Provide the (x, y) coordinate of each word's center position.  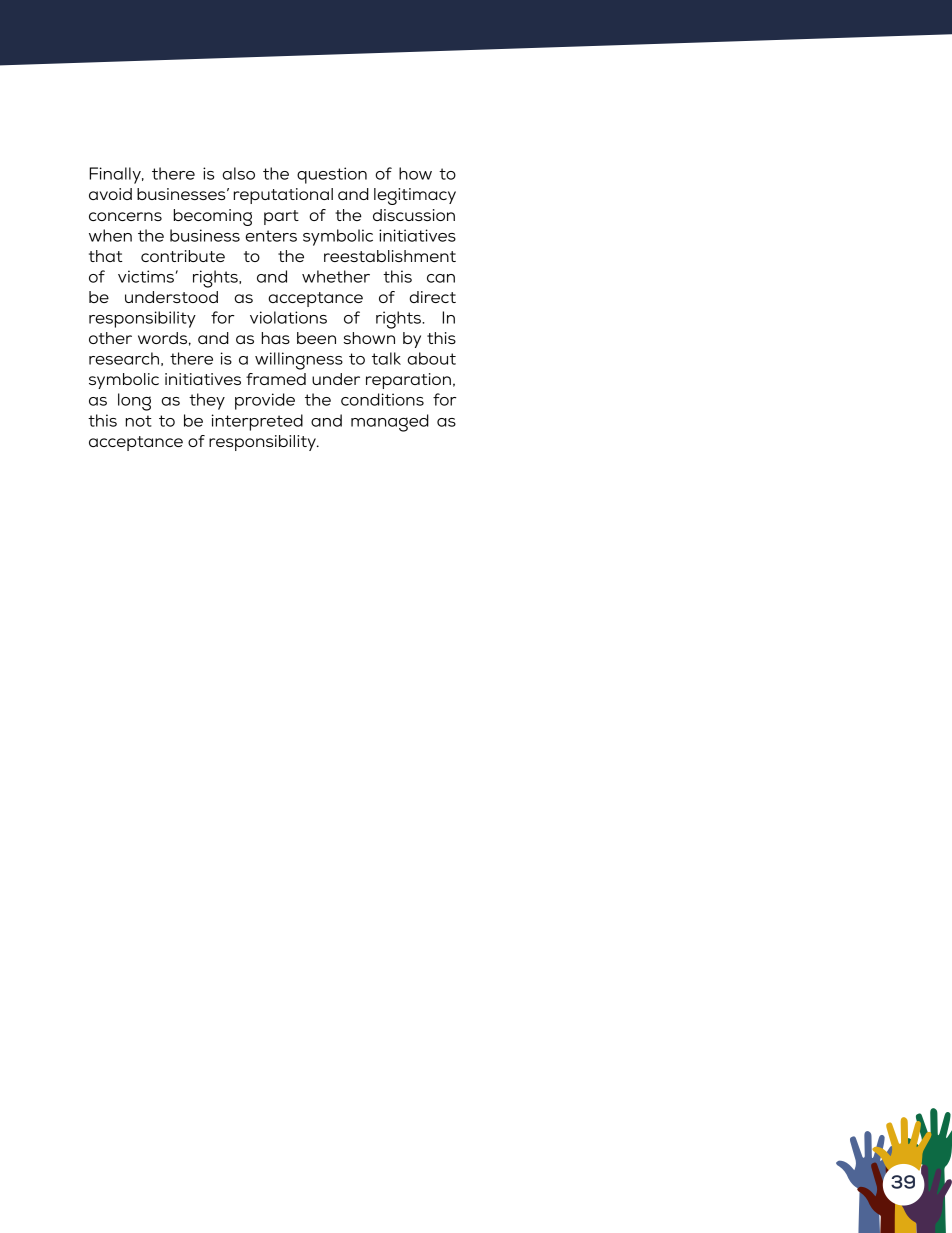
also (238, 173)
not (139, 421)
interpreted (257, 422)
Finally (116, 175)
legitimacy (415, 196)
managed (390, 423)
